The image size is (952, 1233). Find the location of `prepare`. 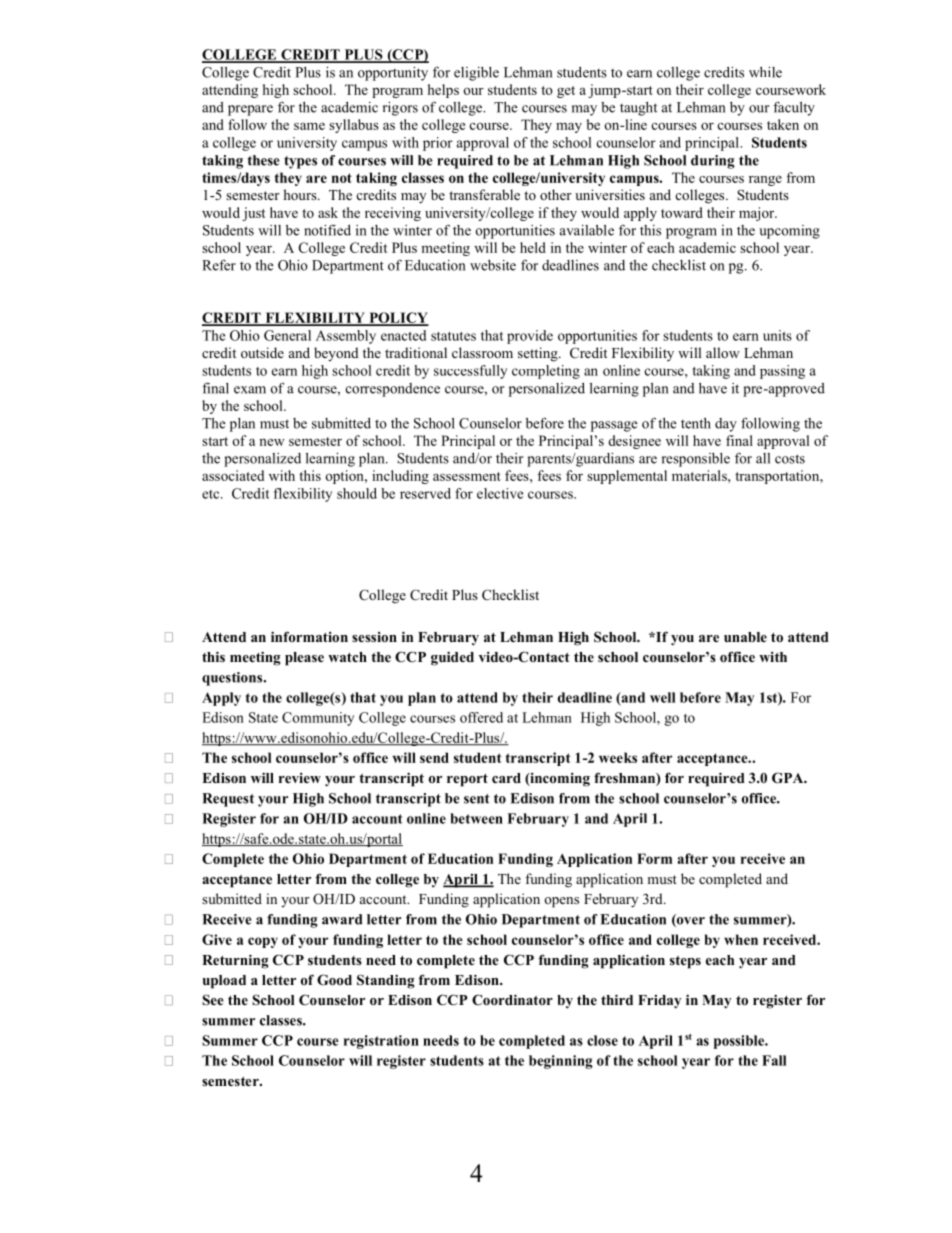

prepare is located at coordinates (250, 110).
